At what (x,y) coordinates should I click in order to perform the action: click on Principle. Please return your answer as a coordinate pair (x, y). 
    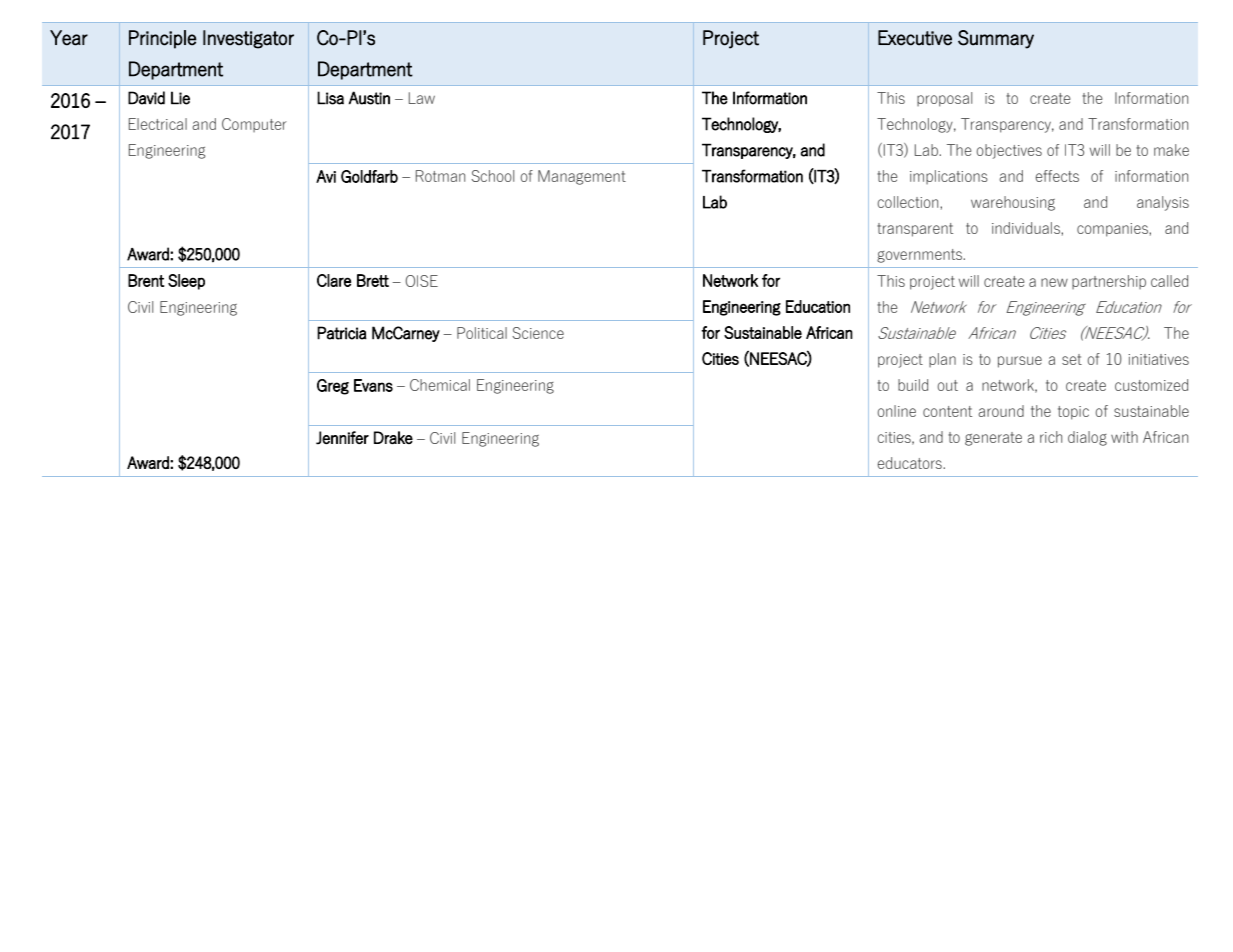
    Looking at the image, I should click on (162, 39).
